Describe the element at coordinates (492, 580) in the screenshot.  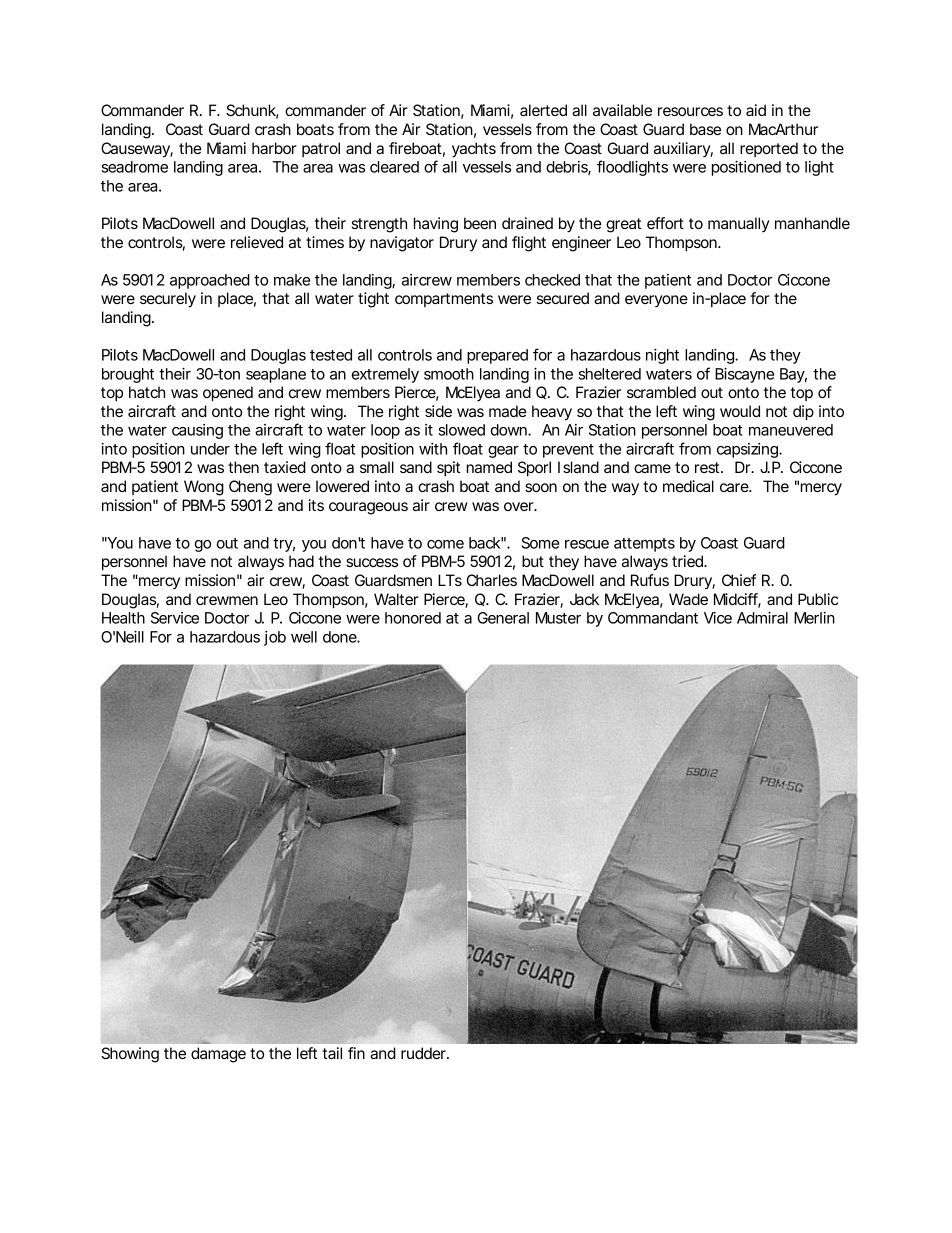
I see `Charles` at that location.
